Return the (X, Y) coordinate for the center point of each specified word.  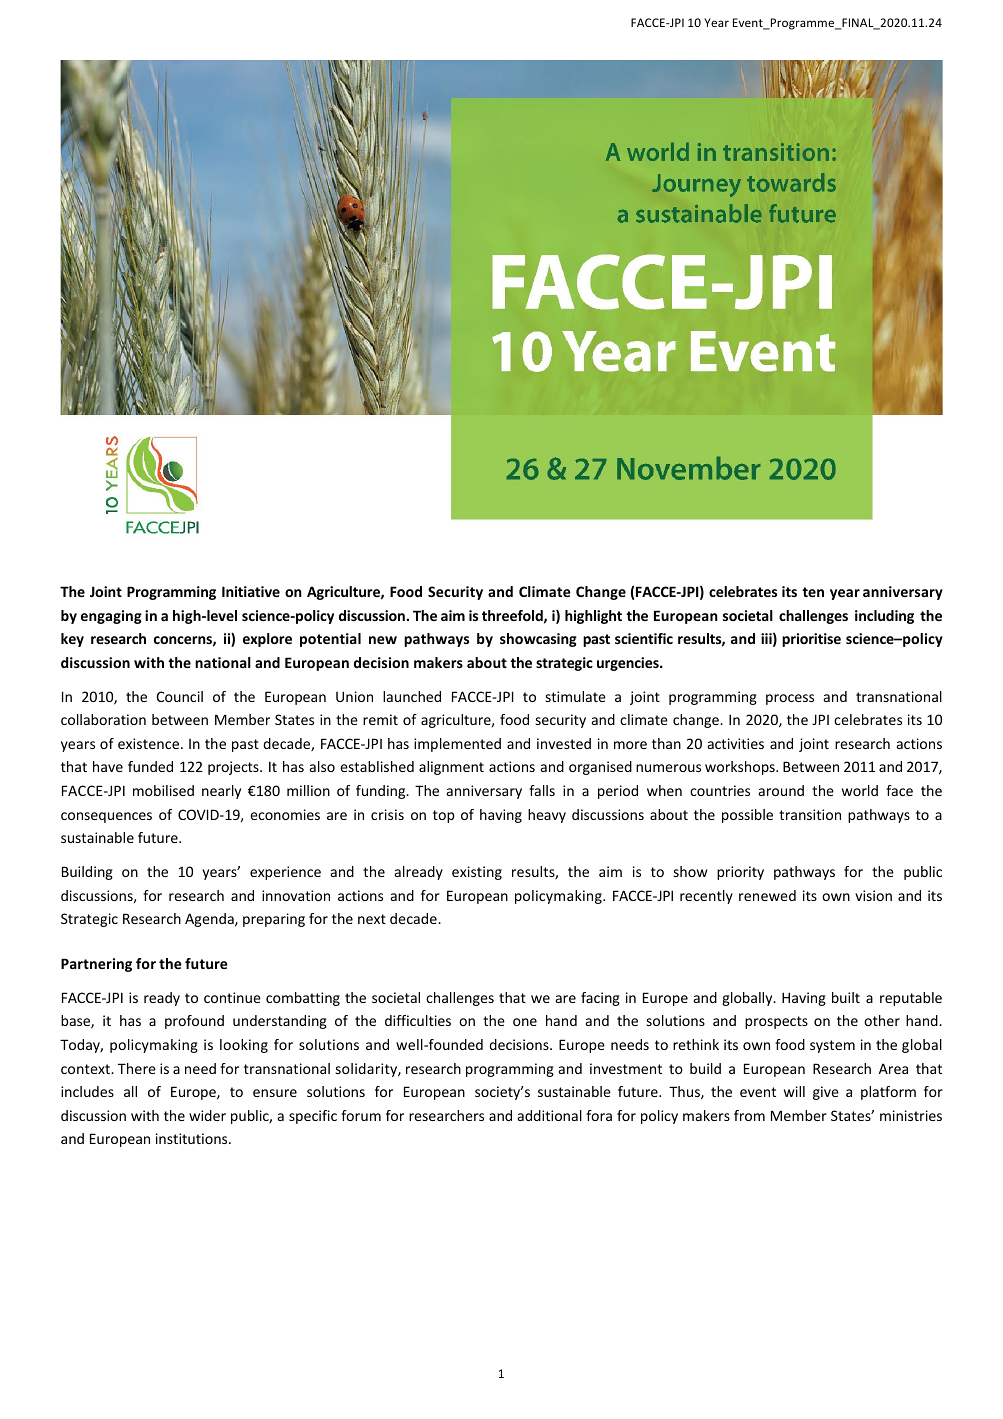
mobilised (163, 790)
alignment (451, 768)
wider (207, 1115)
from (749, 1115)
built (846, 997)
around (781, 790)
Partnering (96, 965)
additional (550, 1115)
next (372, 919)
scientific (644, 638)
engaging (111, 617)
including (884, 617)
